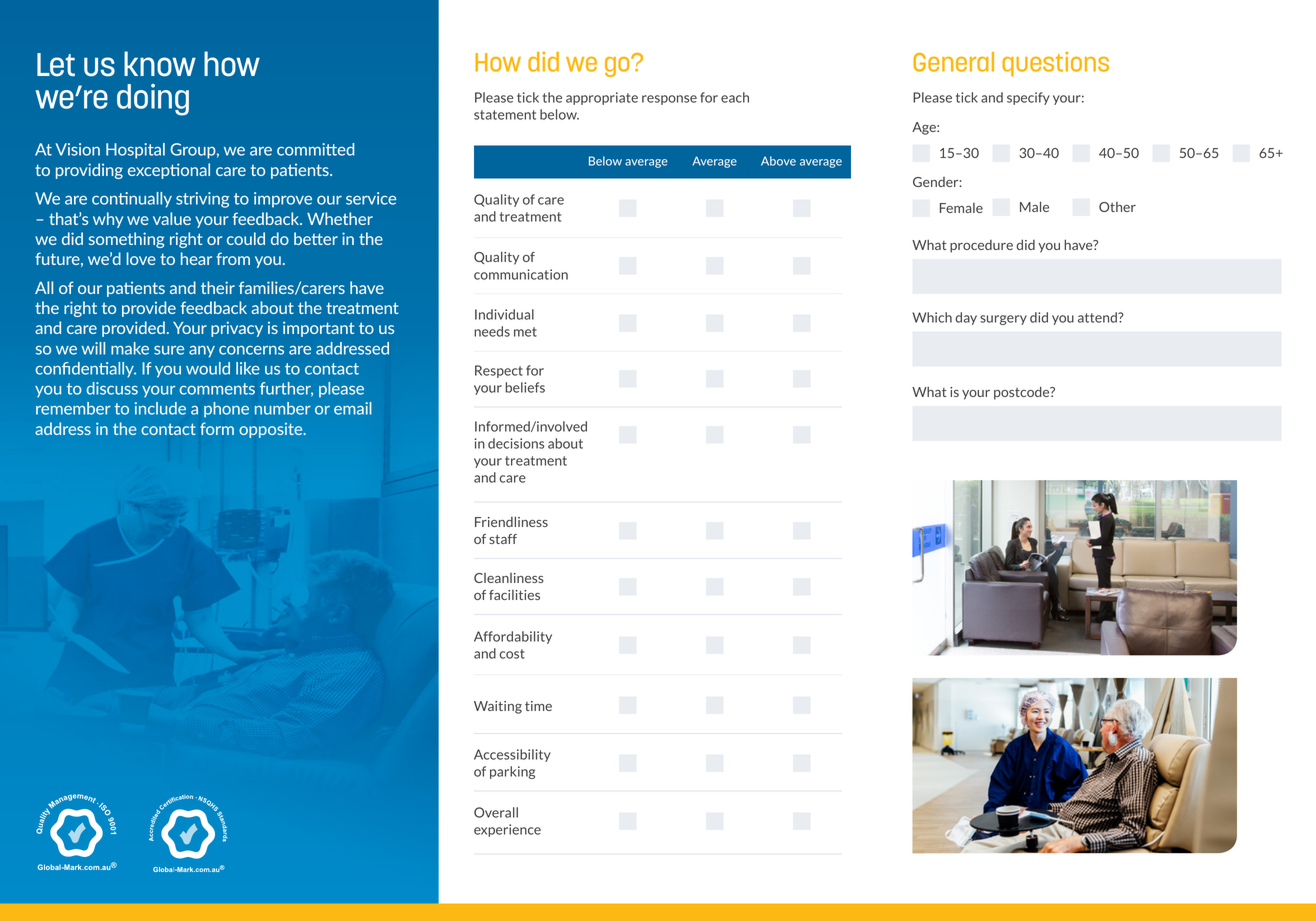  I want to click on surgery, so click(1003, 320).
